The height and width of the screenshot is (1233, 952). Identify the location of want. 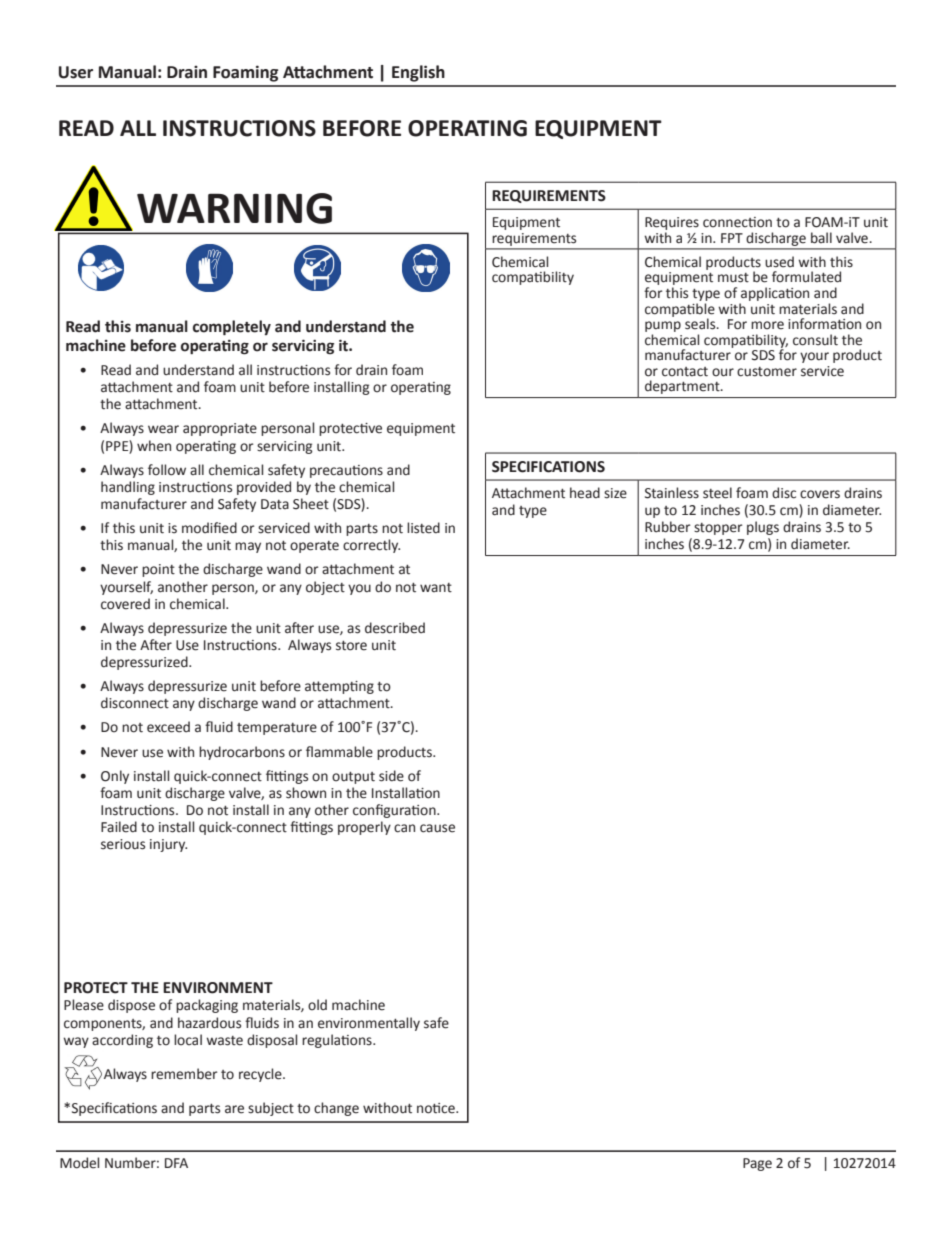
(436, 588).
